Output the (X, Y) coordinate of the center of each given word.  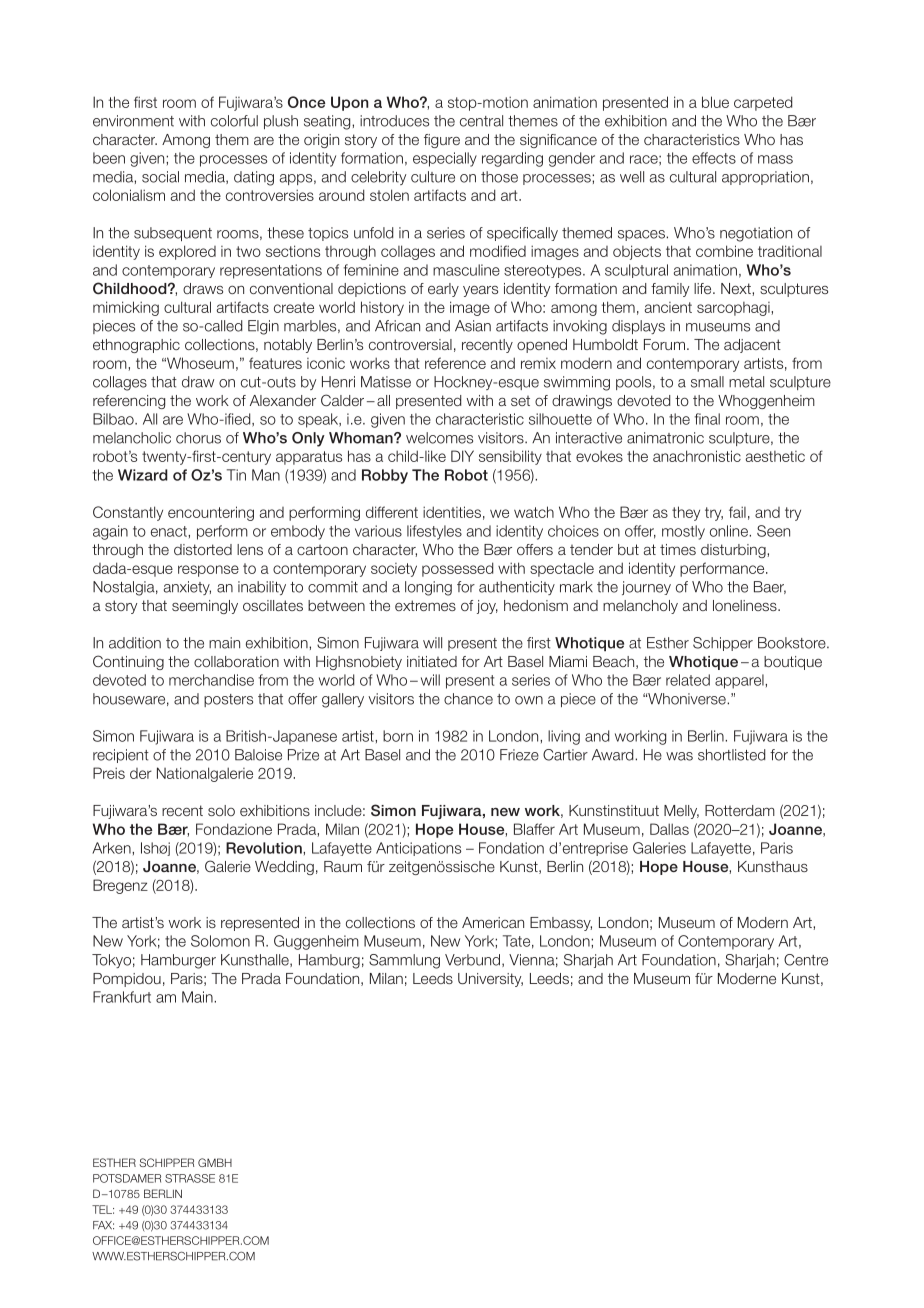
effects (714, 158)
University (490, 980)
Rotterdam (740, 810)
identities (452, 512)
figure (442, 141)
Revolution (265, 848)
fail (737, 512)
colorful (234, 121)
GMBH (215, 1162)
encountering (211, 513)
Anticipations (418, 849)
